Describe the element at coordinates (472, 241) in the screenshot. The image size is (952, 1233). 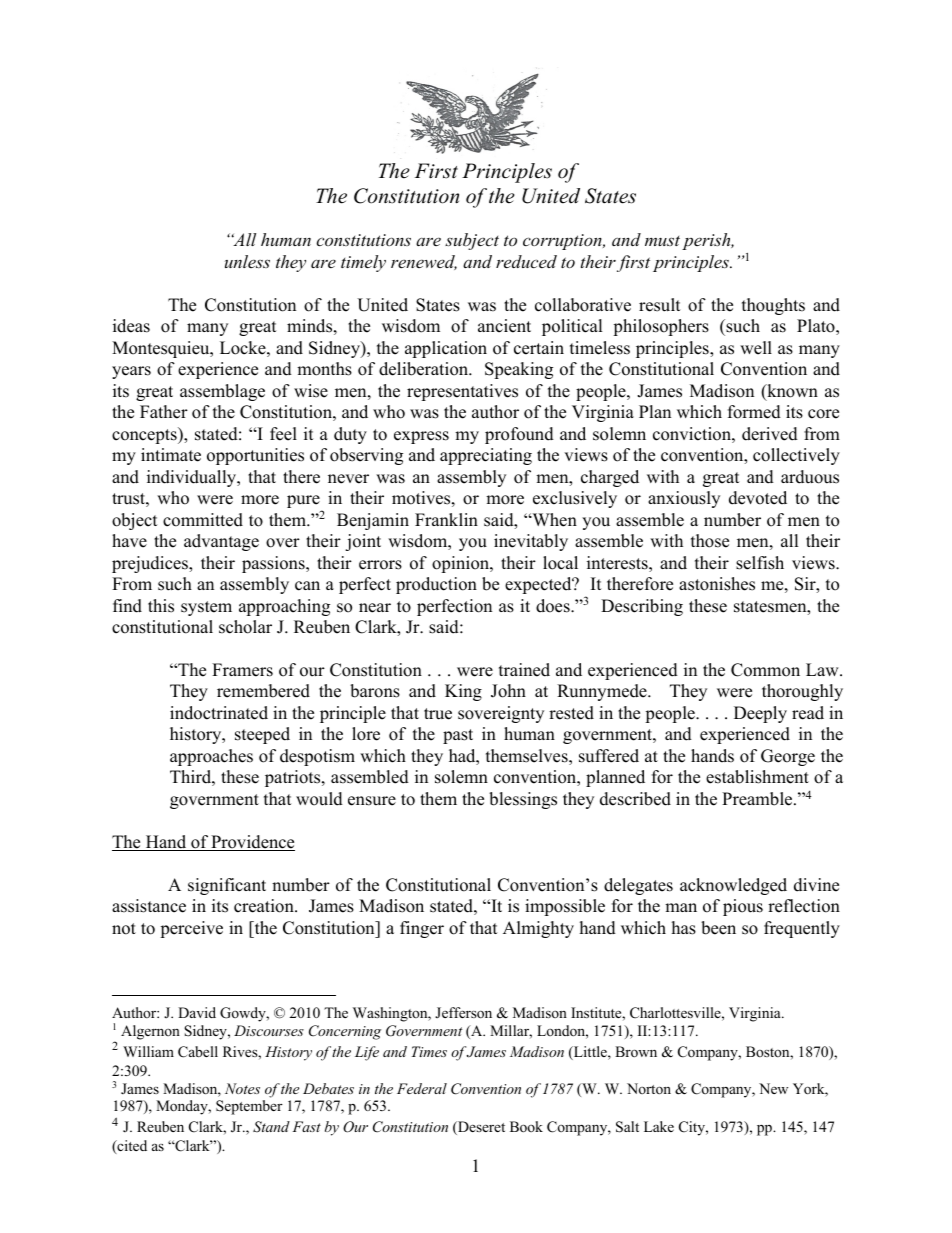
I see `subject` at that location.
